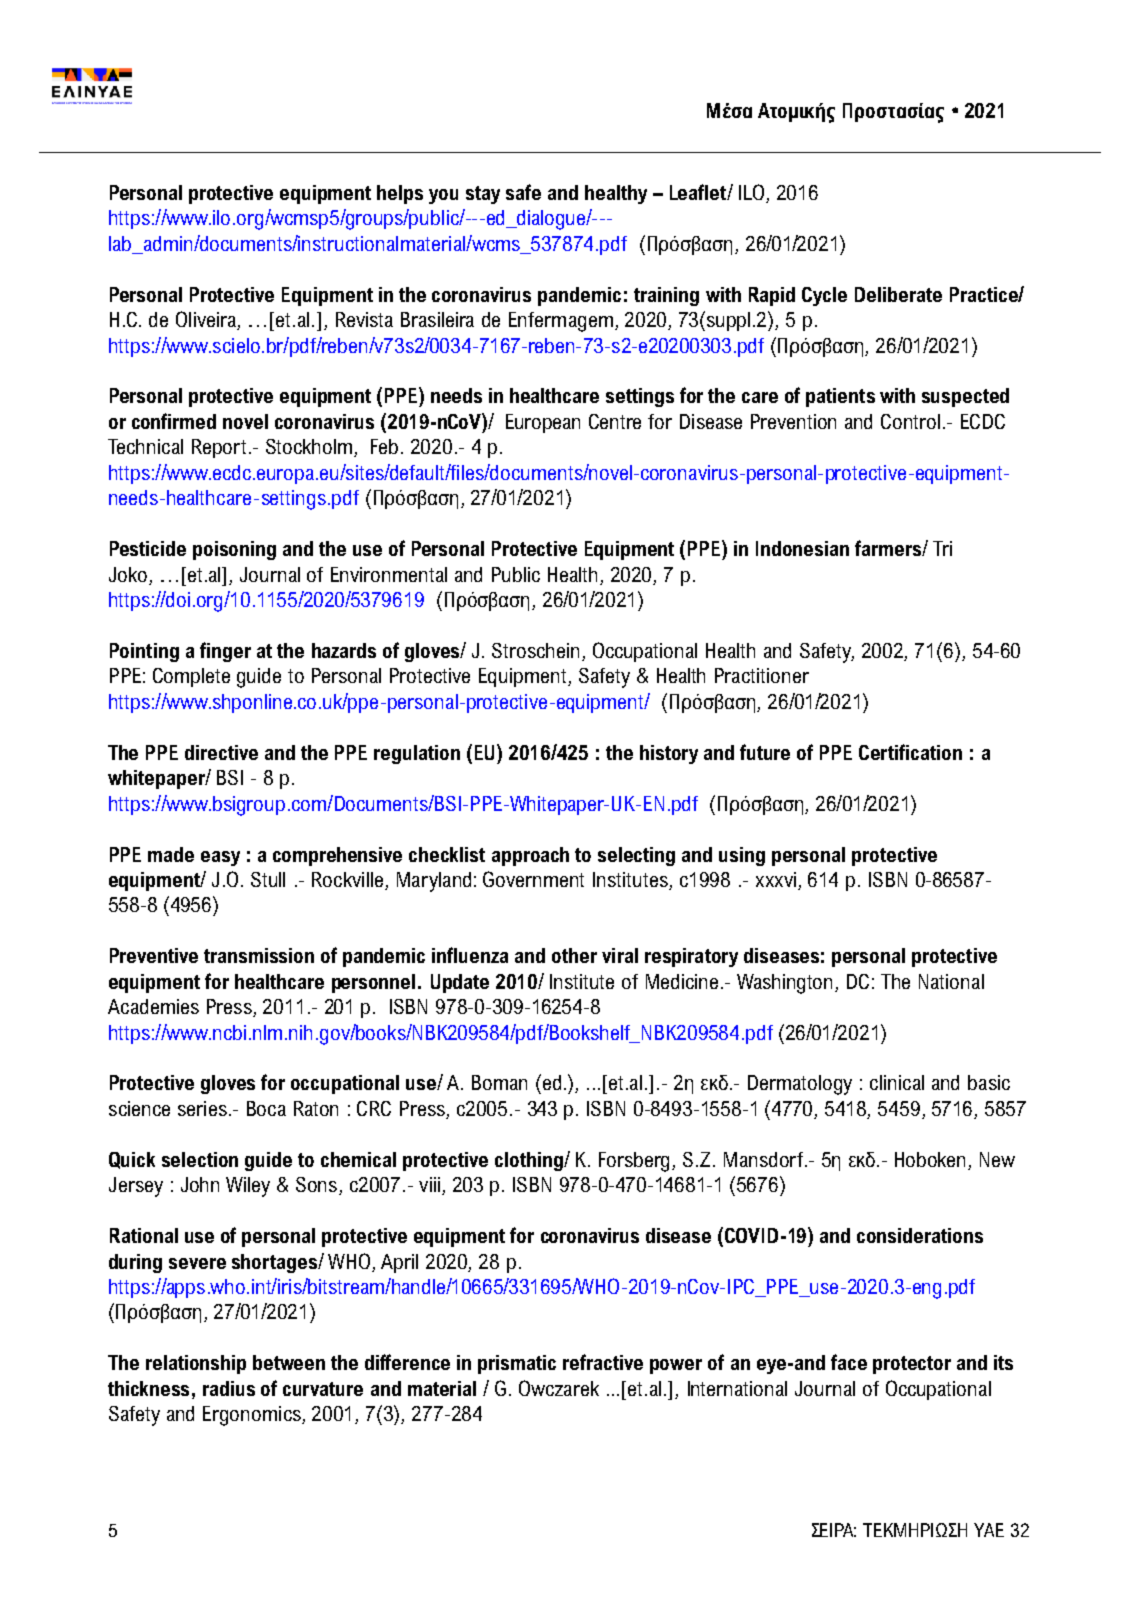 This image has height=1610, width=1138. What do you see at coordinates (910, 752) in the image?
I see `Certification` at bounding box center [910, 752].
